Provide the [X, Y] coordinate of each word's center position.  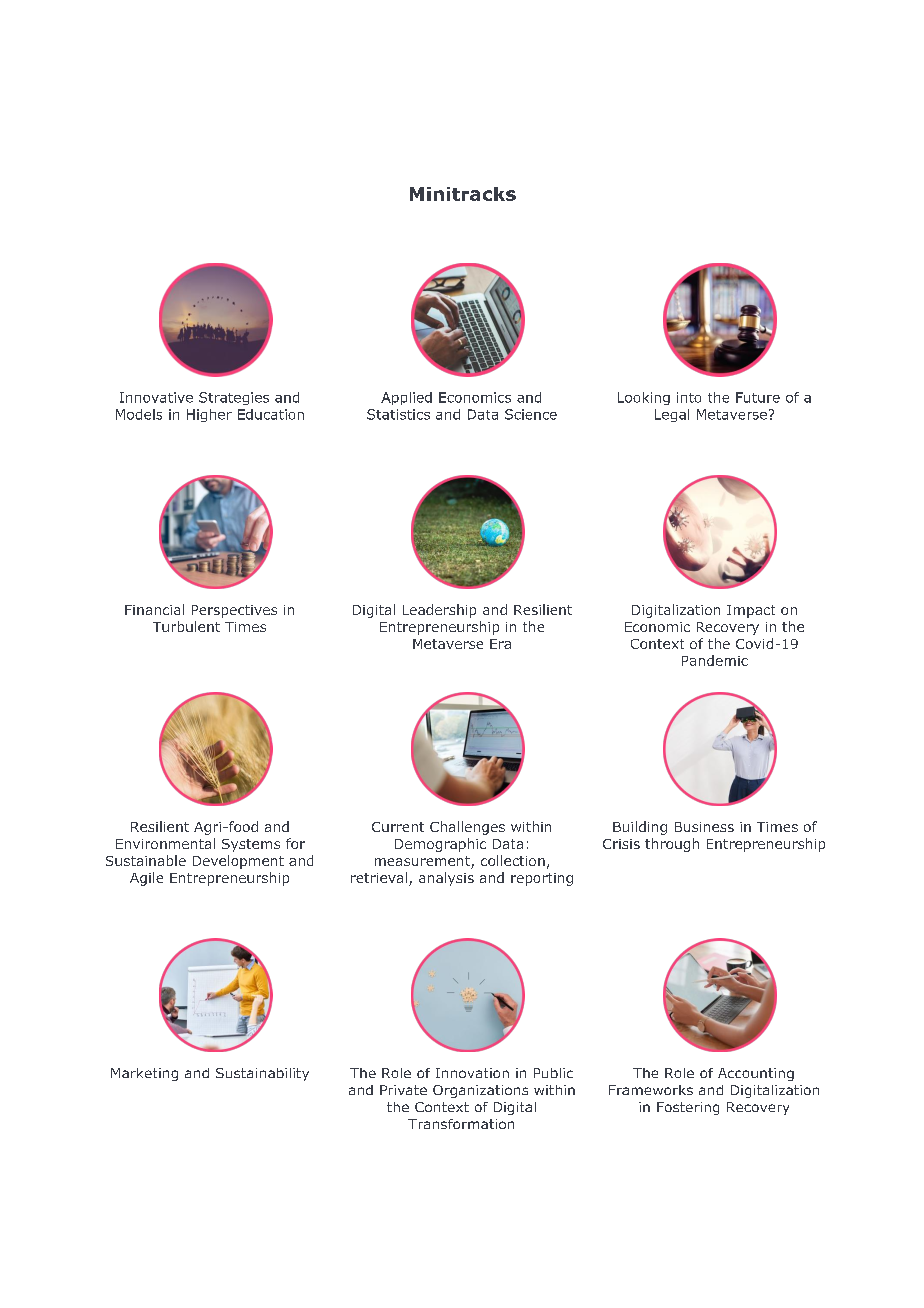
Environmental [165, 843]
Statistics [398, 414]
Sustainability [262, 1074]
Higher [209, 415]
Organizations [480, 1091]
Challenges [467, 828]
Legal [672, 415]
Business [704, 827]
